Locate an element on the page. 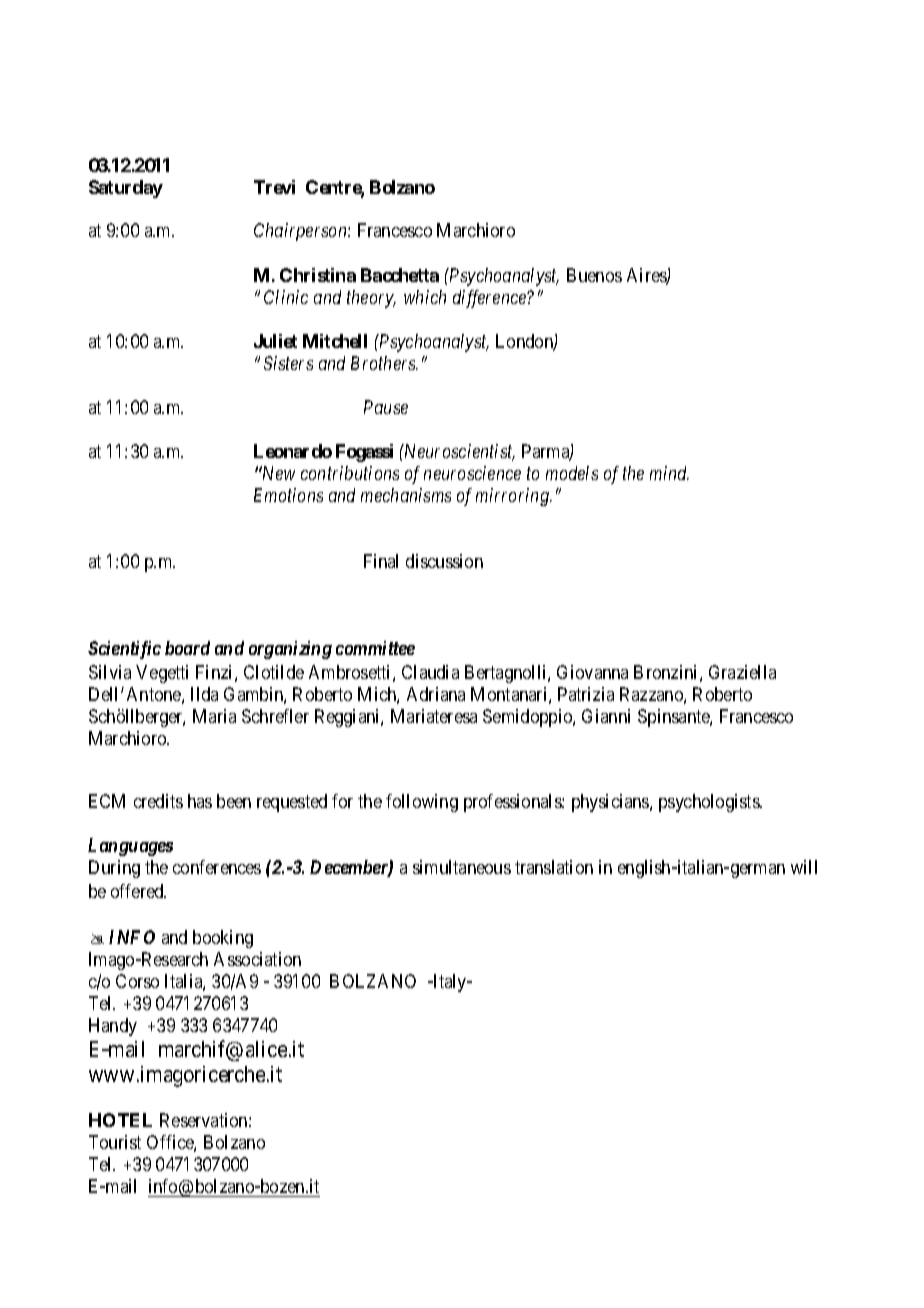 This page has width=924, height=1308. will is located at coordinates (804, 867).
